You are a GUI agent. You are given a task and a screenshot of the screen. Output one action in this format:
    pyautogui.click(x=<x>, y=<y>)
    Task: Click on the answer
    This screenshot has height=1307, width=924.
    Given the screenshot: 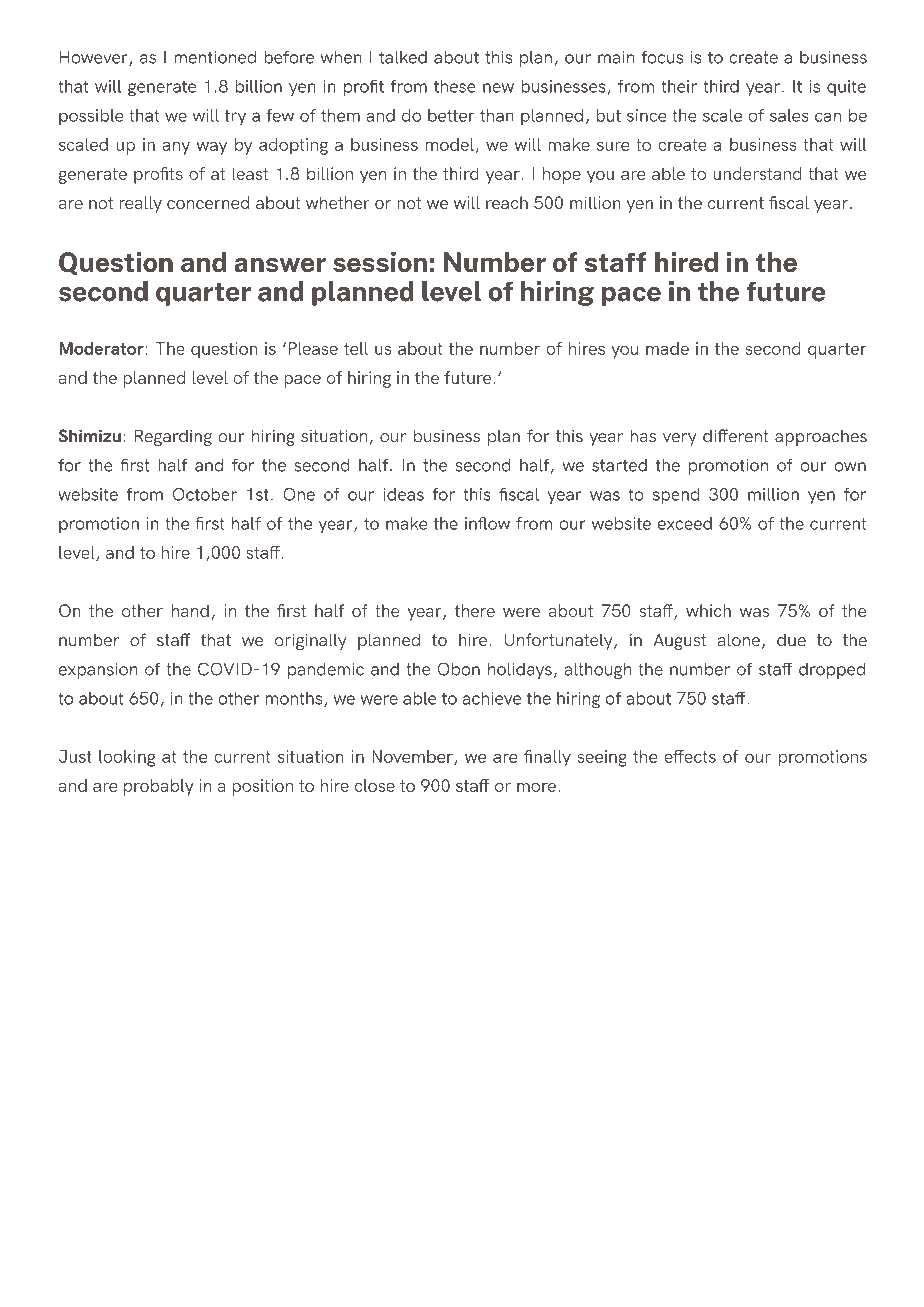 What is the action you would take?
    pyautogui.click(x=280, y=265)
